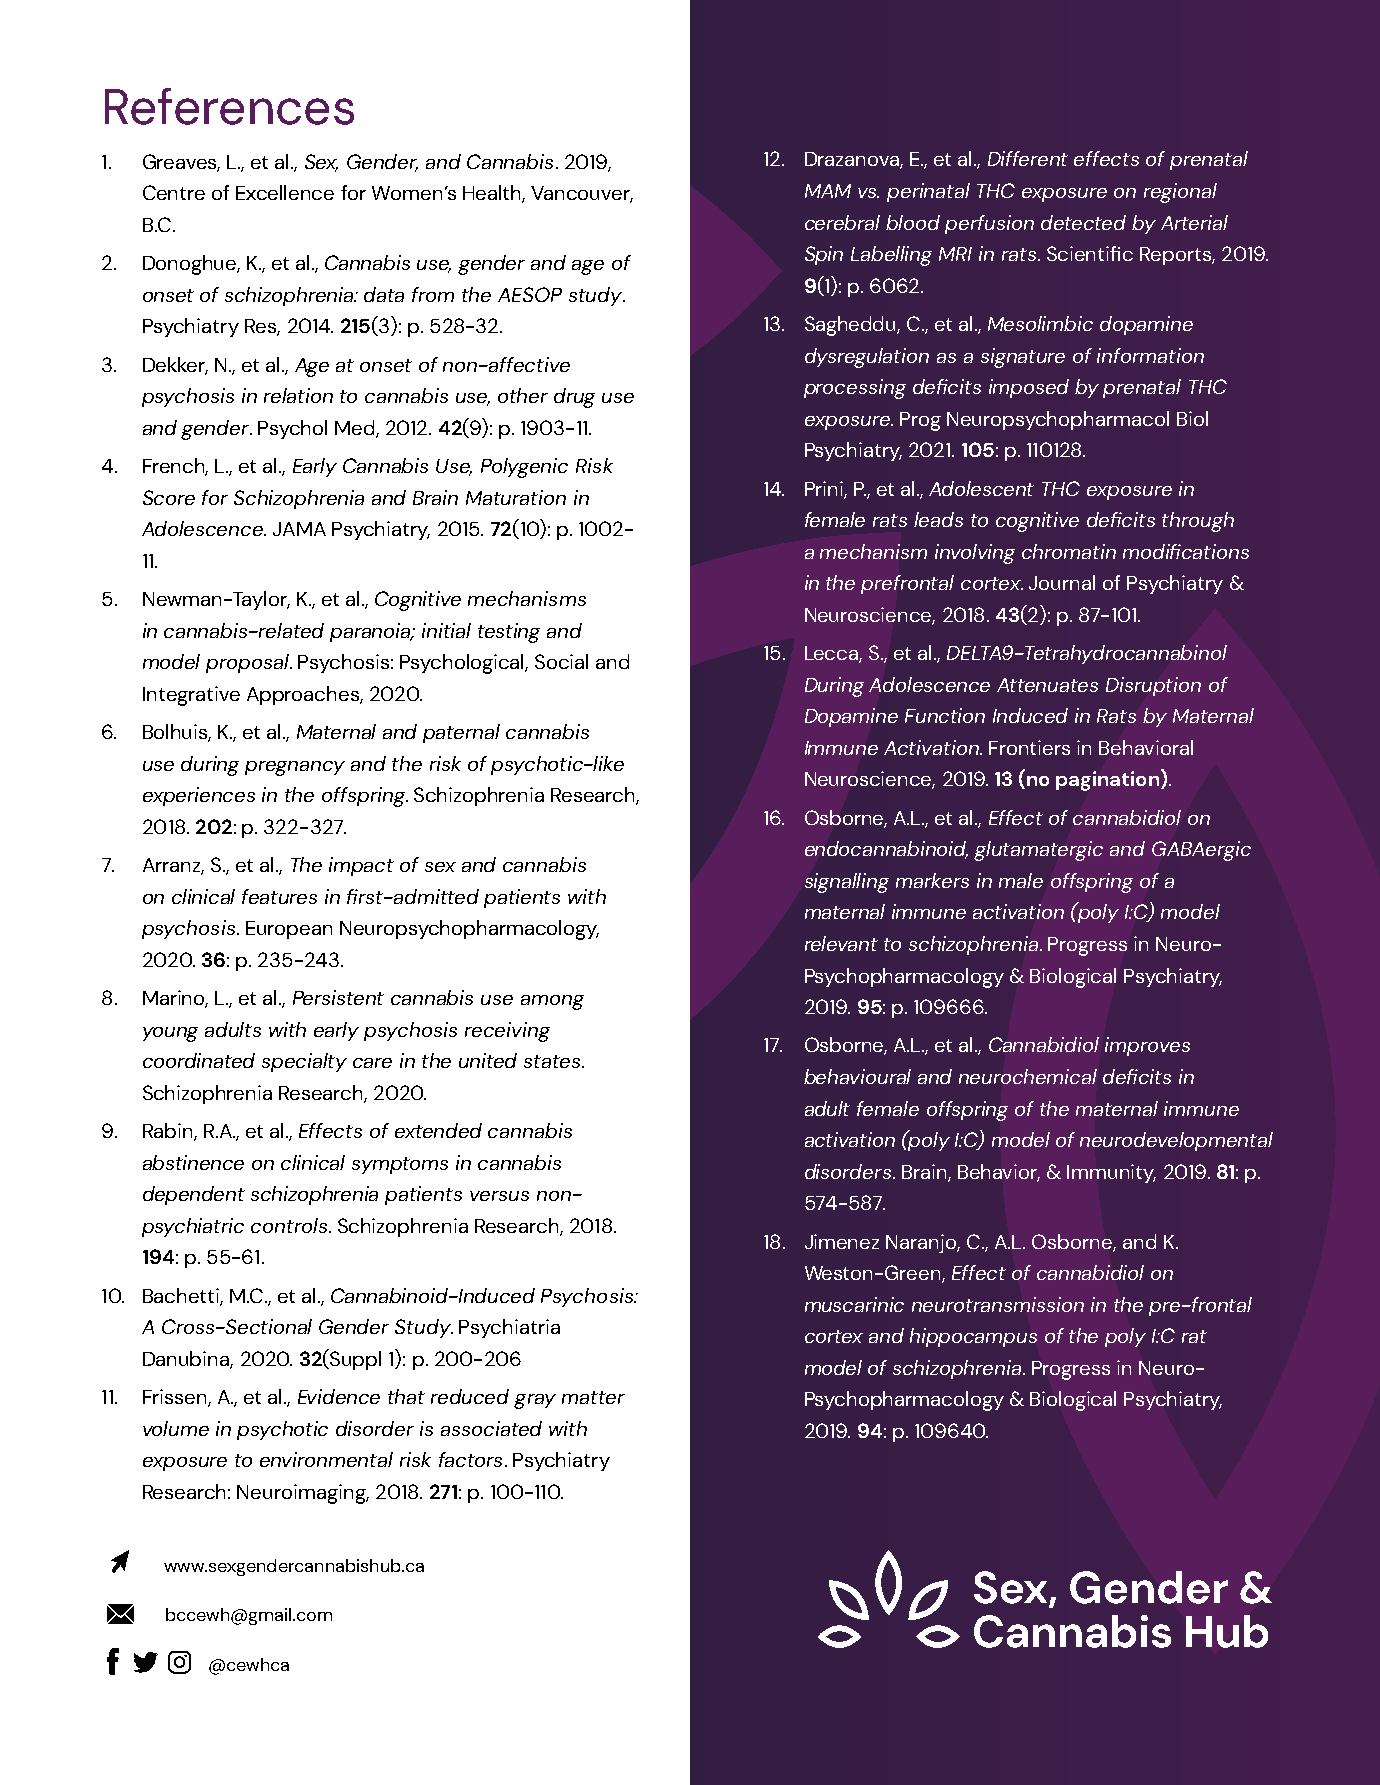 The image size is (1380, 1785). What do you see at coordinates (1028, 158) in the screenshot?
I see `Different` at bounding box center [1028, 158].
